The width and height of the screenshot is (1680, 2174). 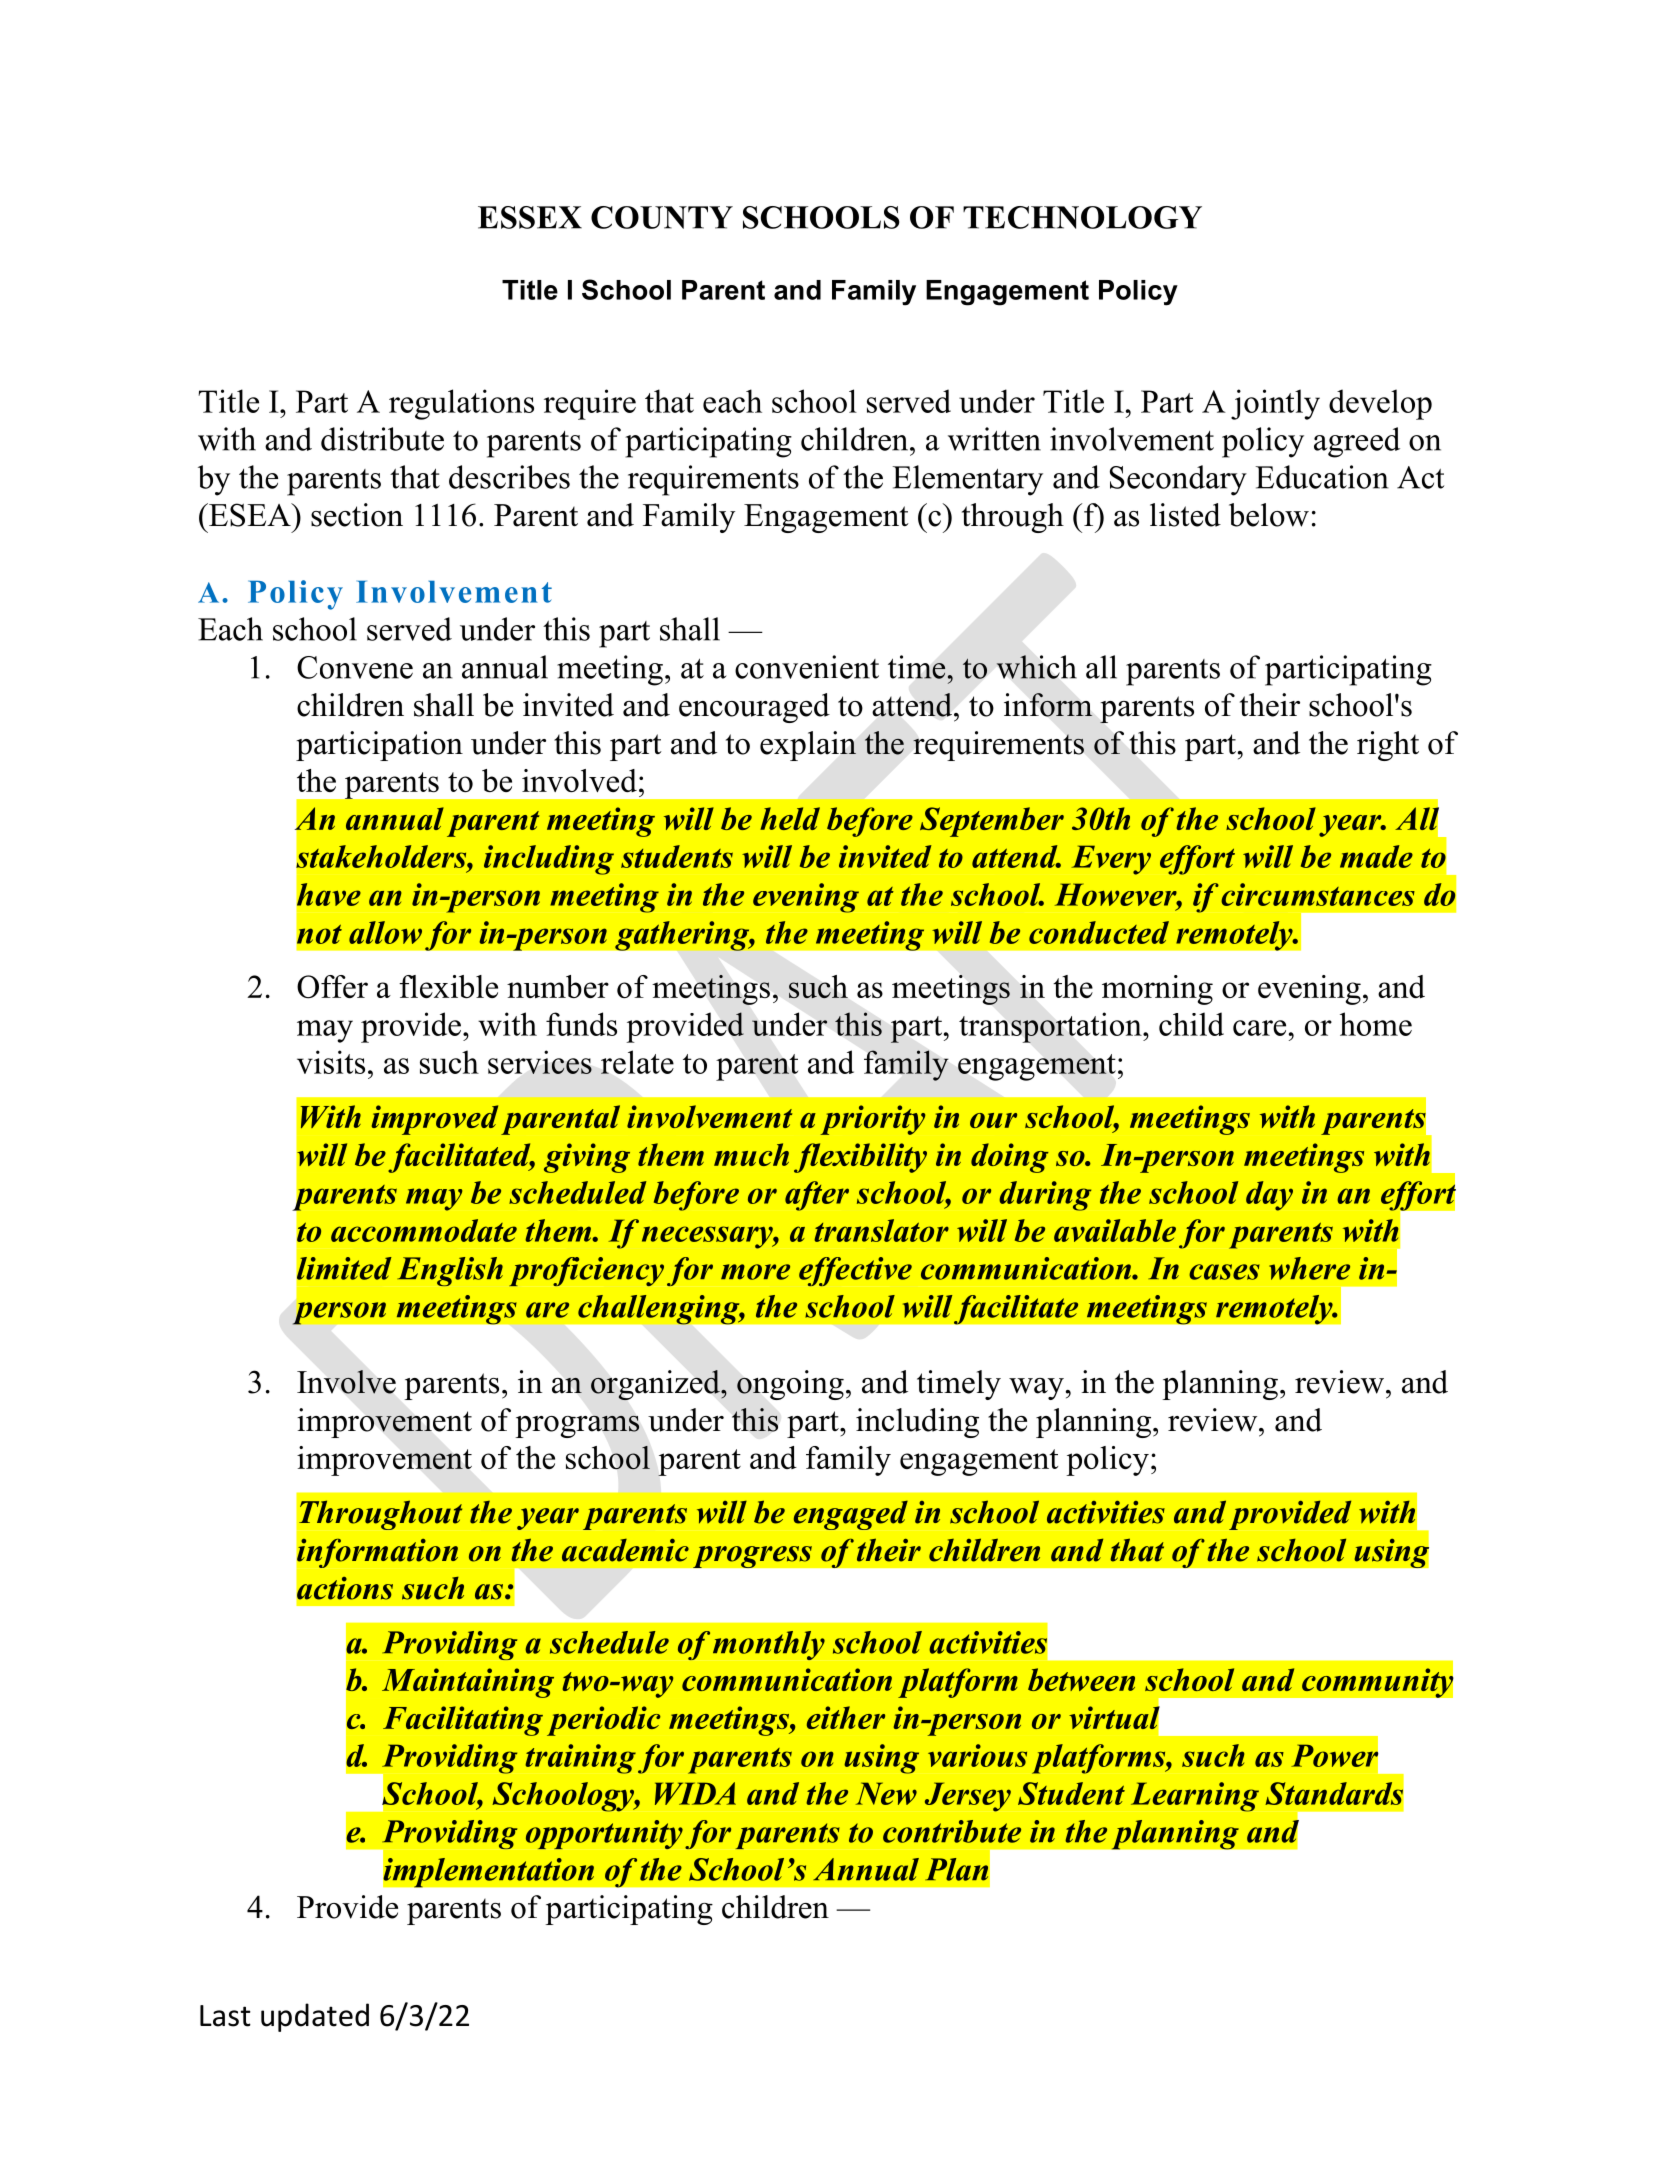 What do you see at coordinates (315, 2017) in the screenshot?
I see `updated` at bounding box center [315, 2017].
